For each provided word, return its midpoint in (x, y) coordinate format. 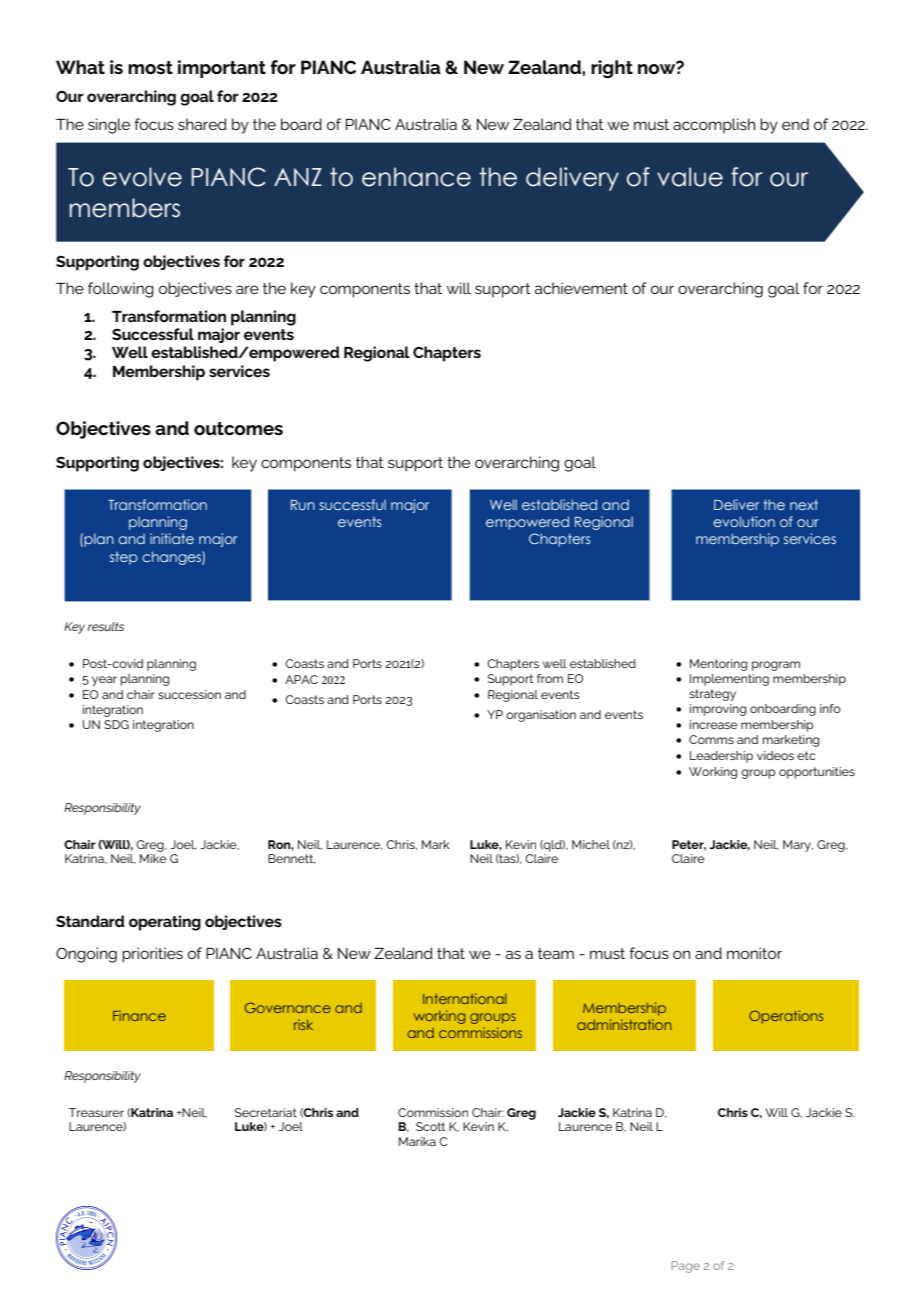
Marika (417, 1141)
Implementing (729, 680)
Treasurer (96, 1112)
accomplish (714, 126)
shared (202, 124)
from (550, 678)
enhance (416, 177)
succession (189, 694)
